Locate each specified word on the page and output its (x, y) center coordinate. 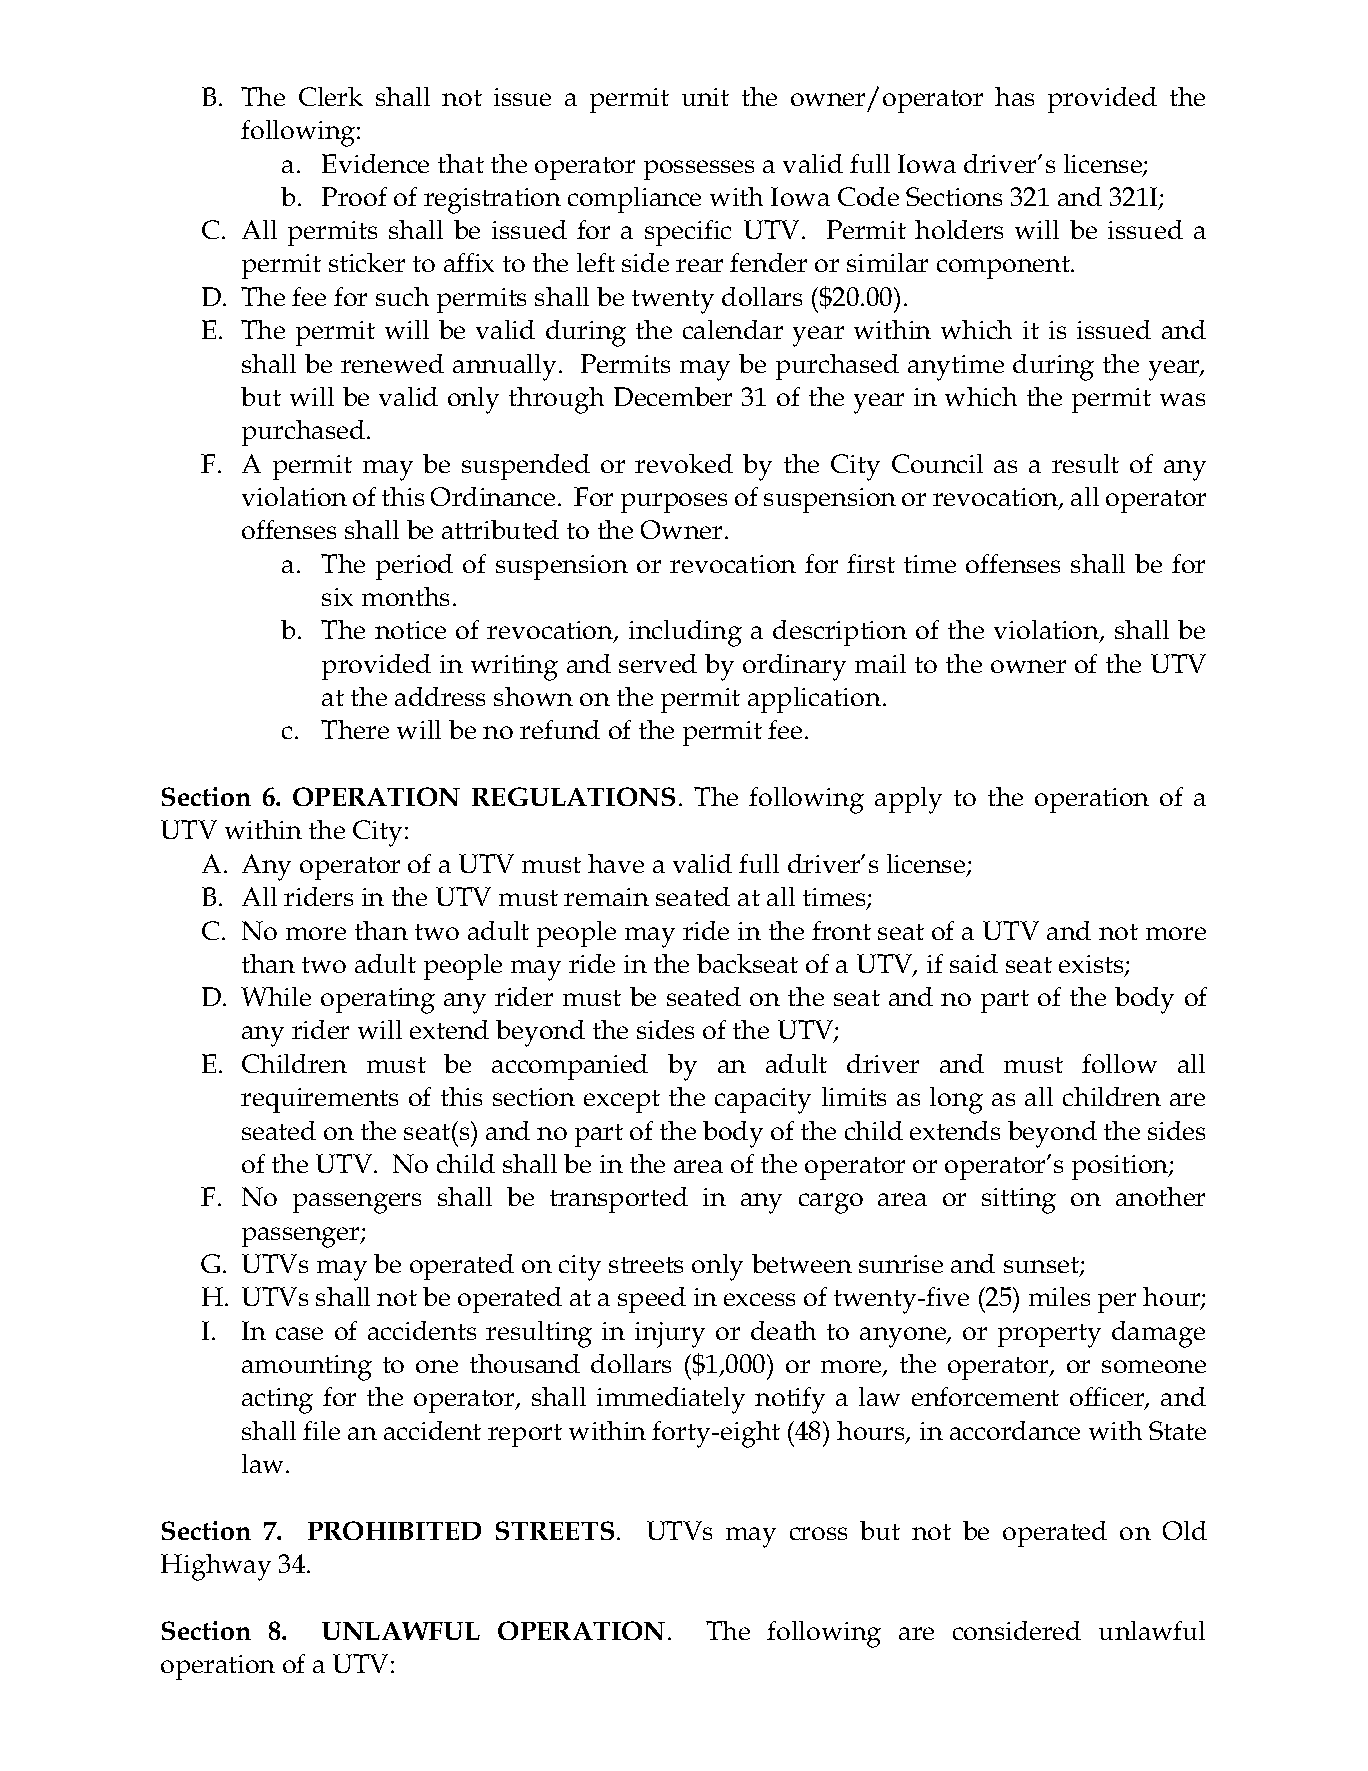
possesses (699, 170)
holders (959, 229)
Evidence (375, 163)
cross (818, 1533)
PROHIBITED (394, 1530)
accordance (1015, 1430)
